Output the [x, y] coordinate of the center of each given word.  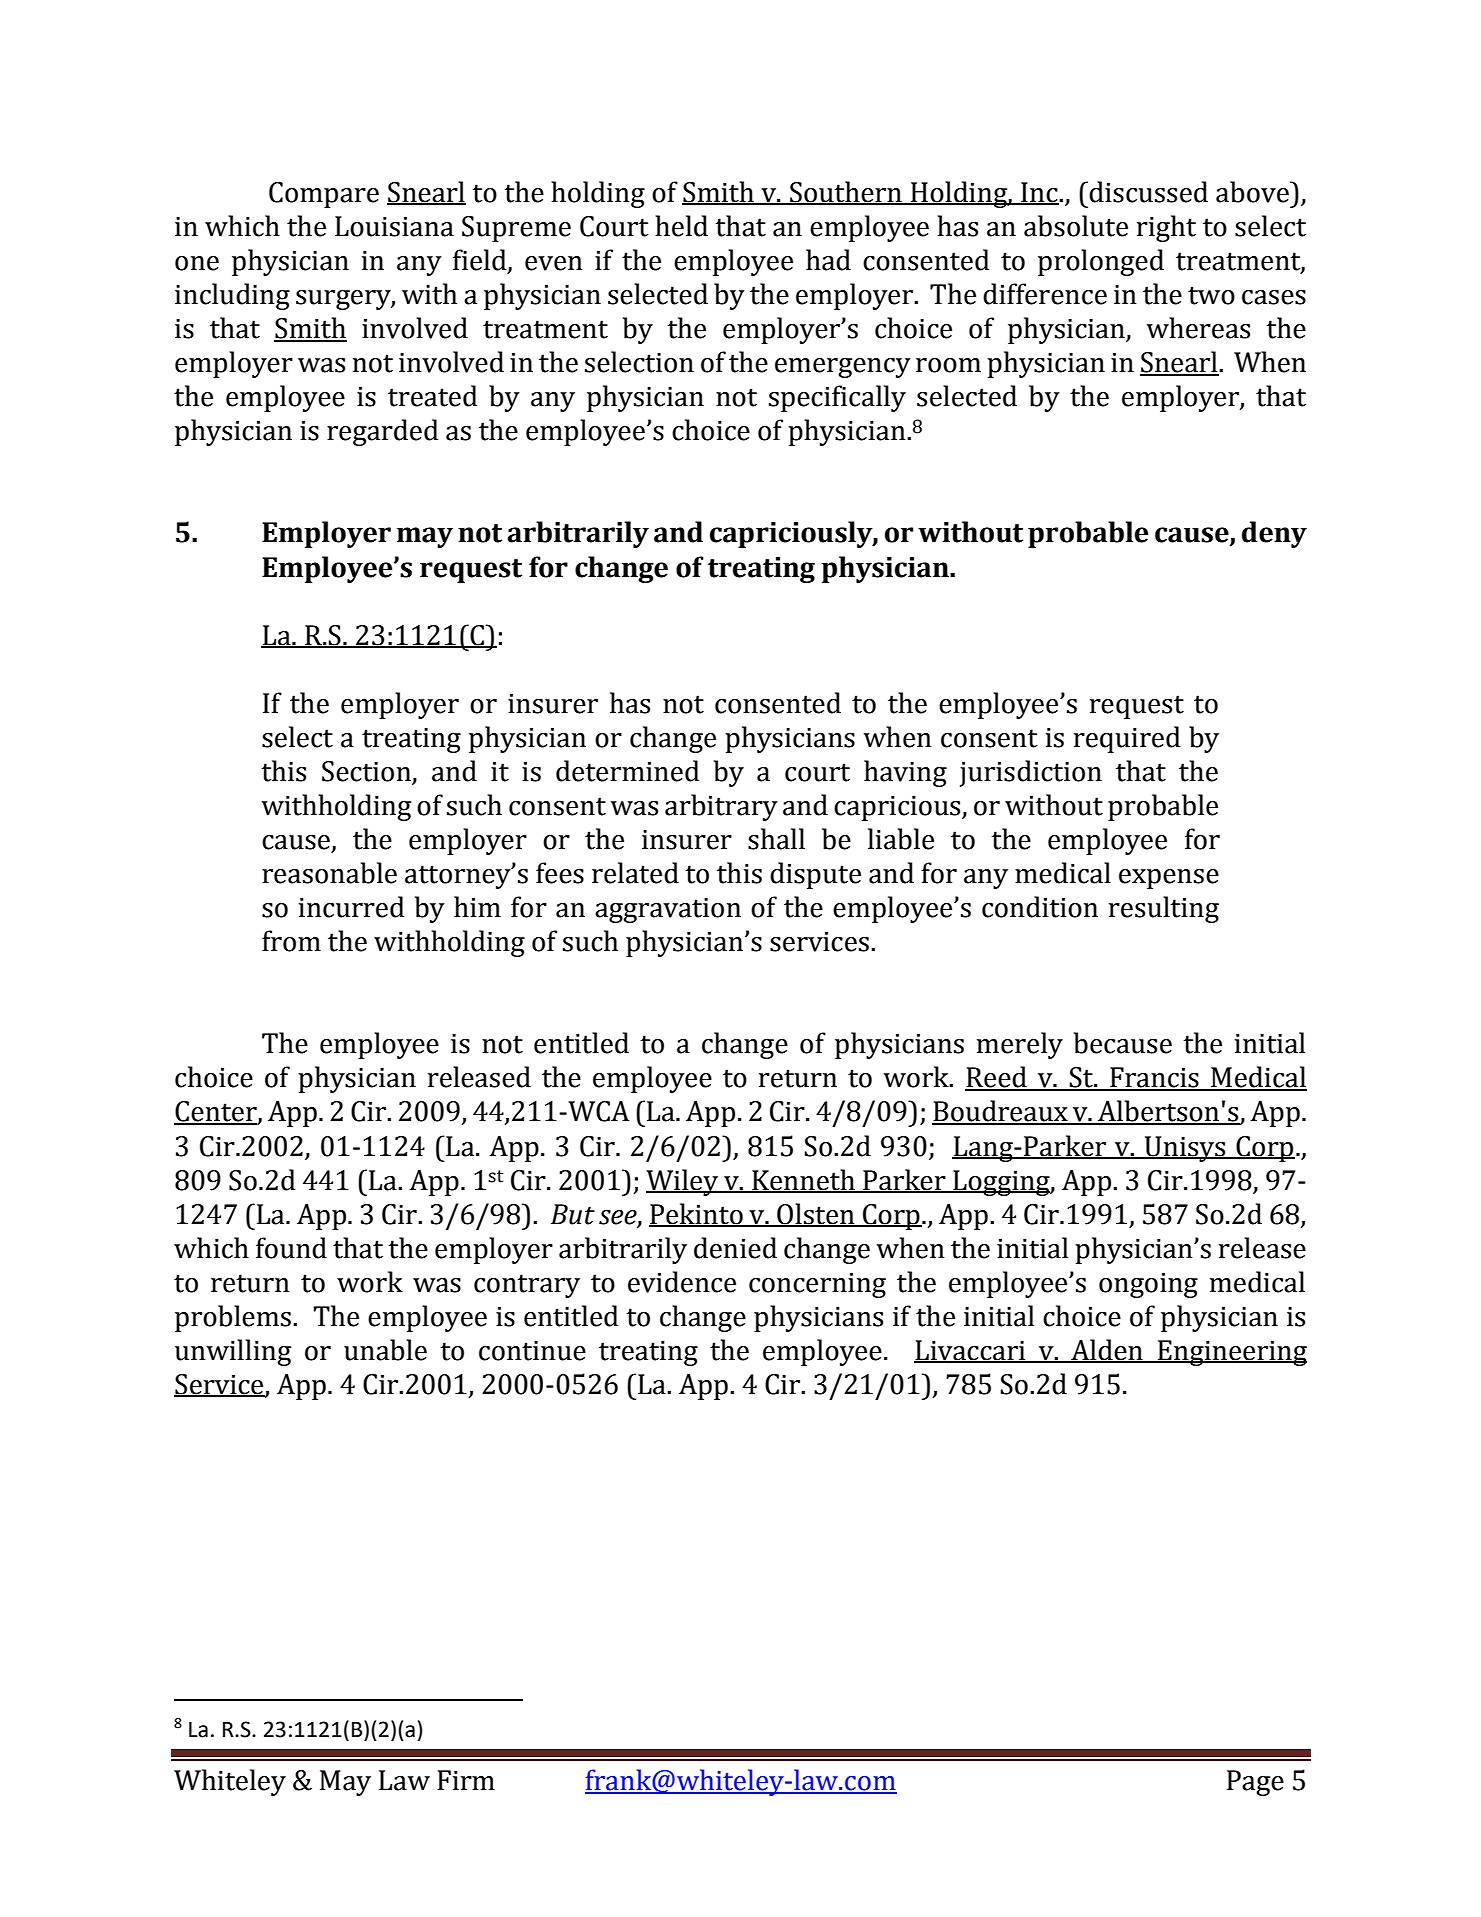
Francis [1154, 1078]
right [1166, 228]
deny [1274, 534]
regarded [382, 432]
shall [776, 839]
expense [1169, 879]
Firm [466, 1780]
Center [216, 1112]
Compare [324, 195]
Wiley [683, 1182]
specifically [837, 398]
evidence [682, 1282]
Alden [1107, 1350]
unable [385, 1350]
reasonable [329, 873]
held [681, 226]
